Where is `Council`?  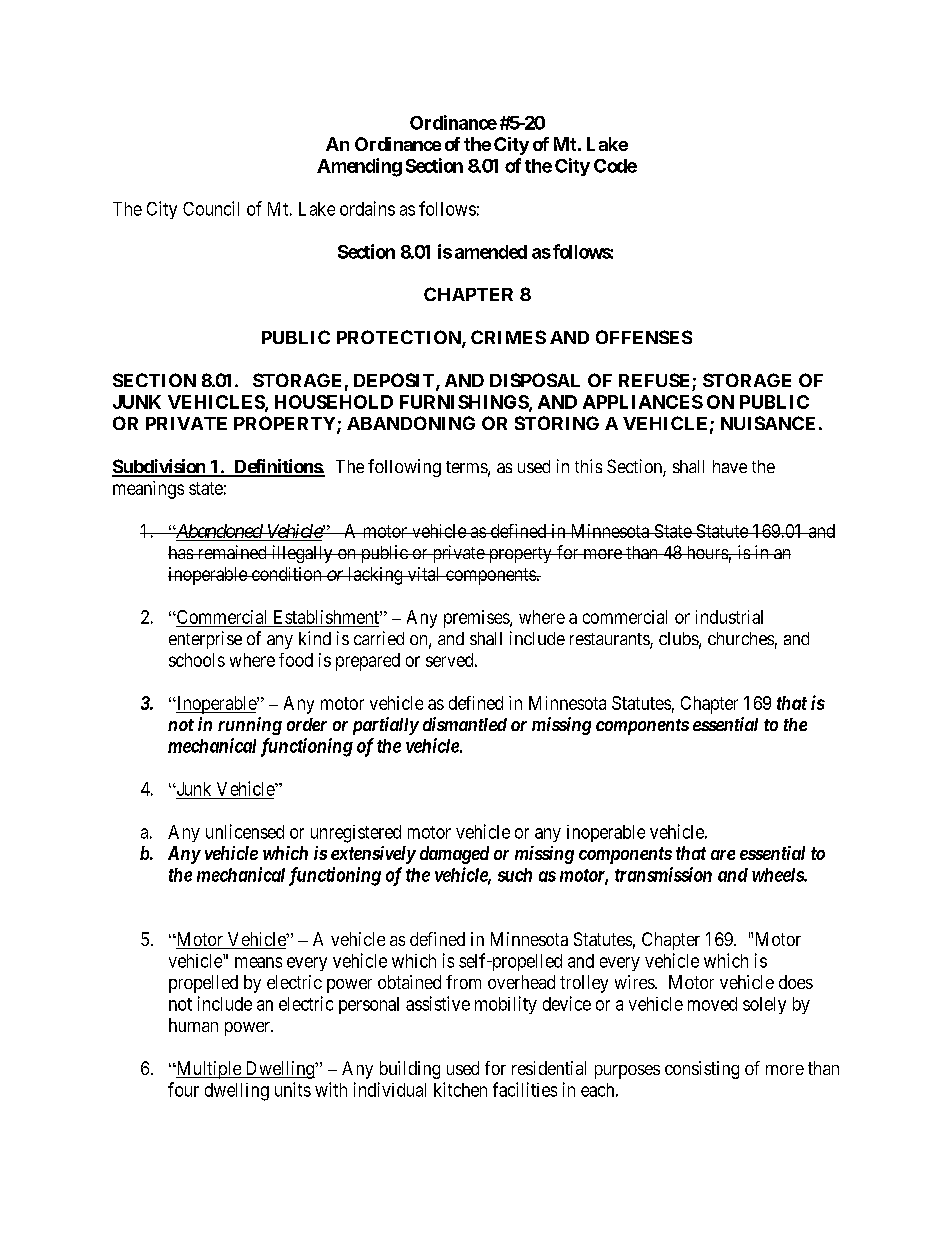 Council is located at coordinates (211, 208).
